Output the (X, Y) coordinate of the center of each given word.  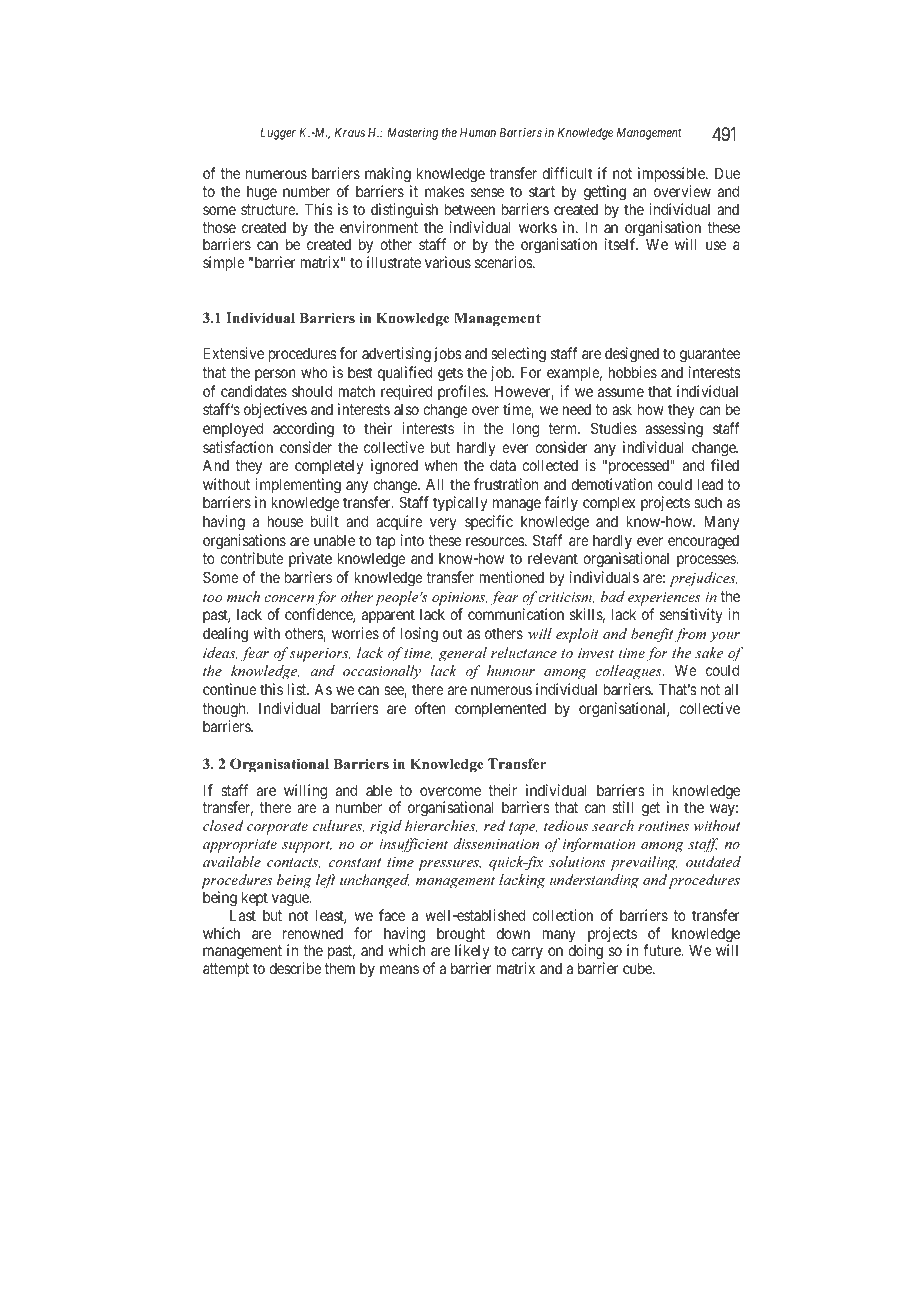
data (503, 465)
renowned (313, 933)
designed (632, 355)
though (225, 710)
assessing (674, 430)
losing (419, 635)
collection (562, 915)
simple (224, 263)
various (448, 262)
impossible (672, 174)
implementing (298, 486)
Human (478, 132)
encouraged (703, 542)
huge (262, 193)
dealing (225, 635)
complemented (500, 710)
